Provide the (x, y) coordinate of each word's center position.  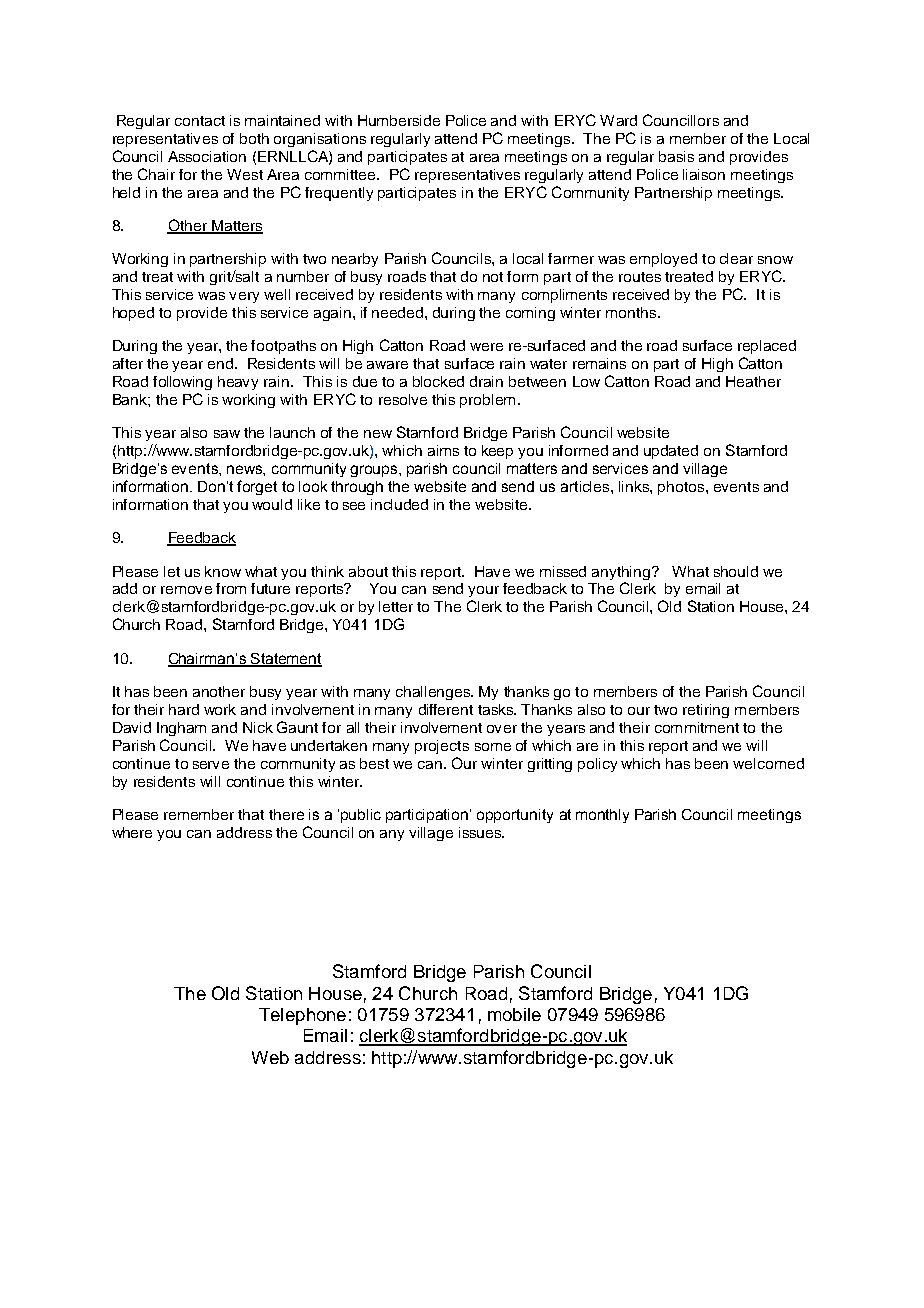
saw (227, 434)
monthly (602, 816)
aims (443, 450)
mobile (514, 1014)
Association (207, 156)
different (446, 709)
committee (341, 174)
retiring (706, 711)
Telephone (302, 1016)
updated (671, 452)
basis (676, 156)
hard (184, 709)
